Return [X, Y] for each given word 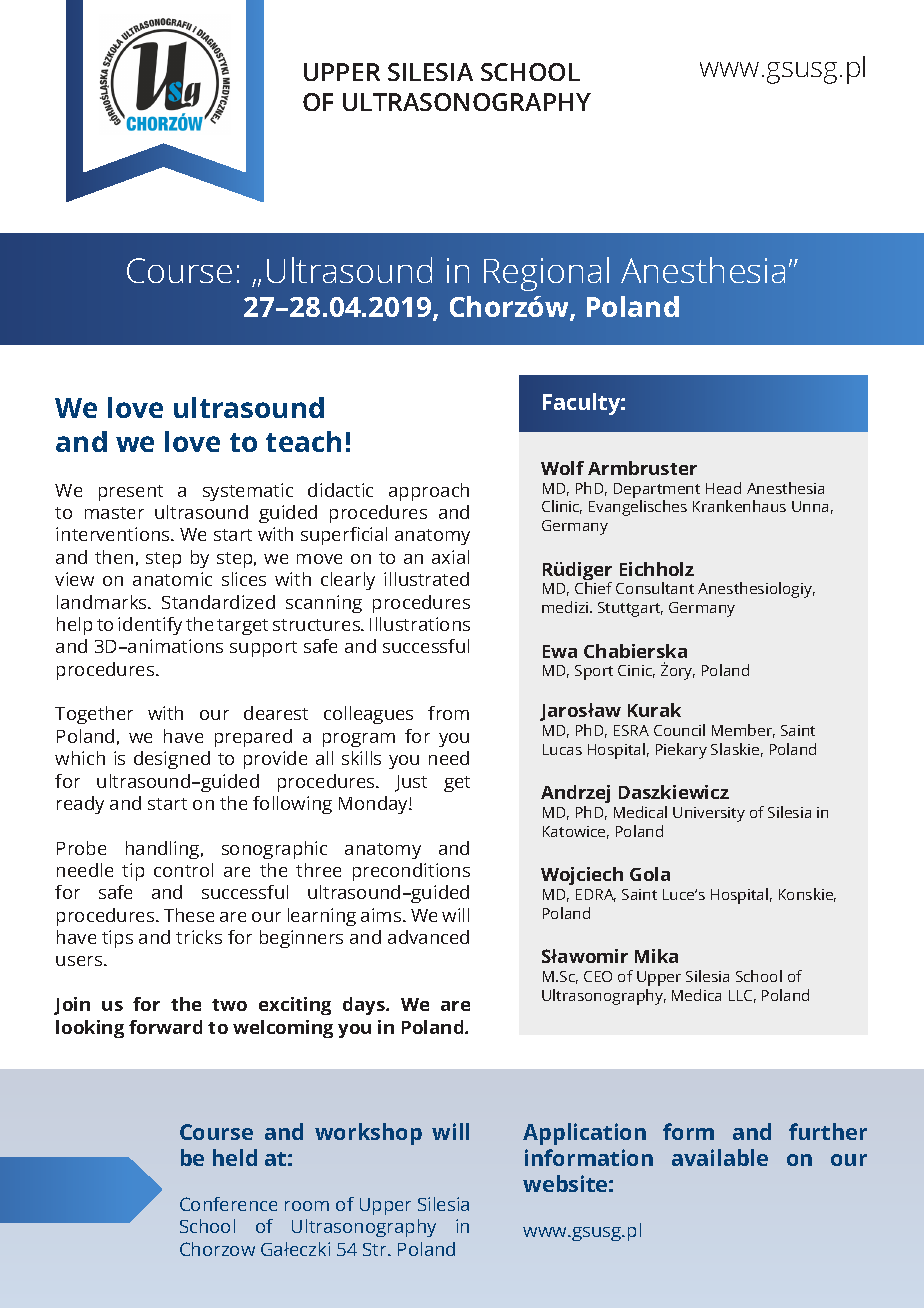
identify [150, 626]
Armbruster [642, 468]
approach [429, 492]
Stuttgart [630, 609]
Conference [228, 1204]
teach [303, 441]
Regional [546, 274]
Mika [656, 956]
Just [411, 783]
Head [723, 488]
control [183, 870]
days [365, 1006]
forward [165, 1027]
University [709, 814]
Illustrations [420, 624]
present [131, 493]
